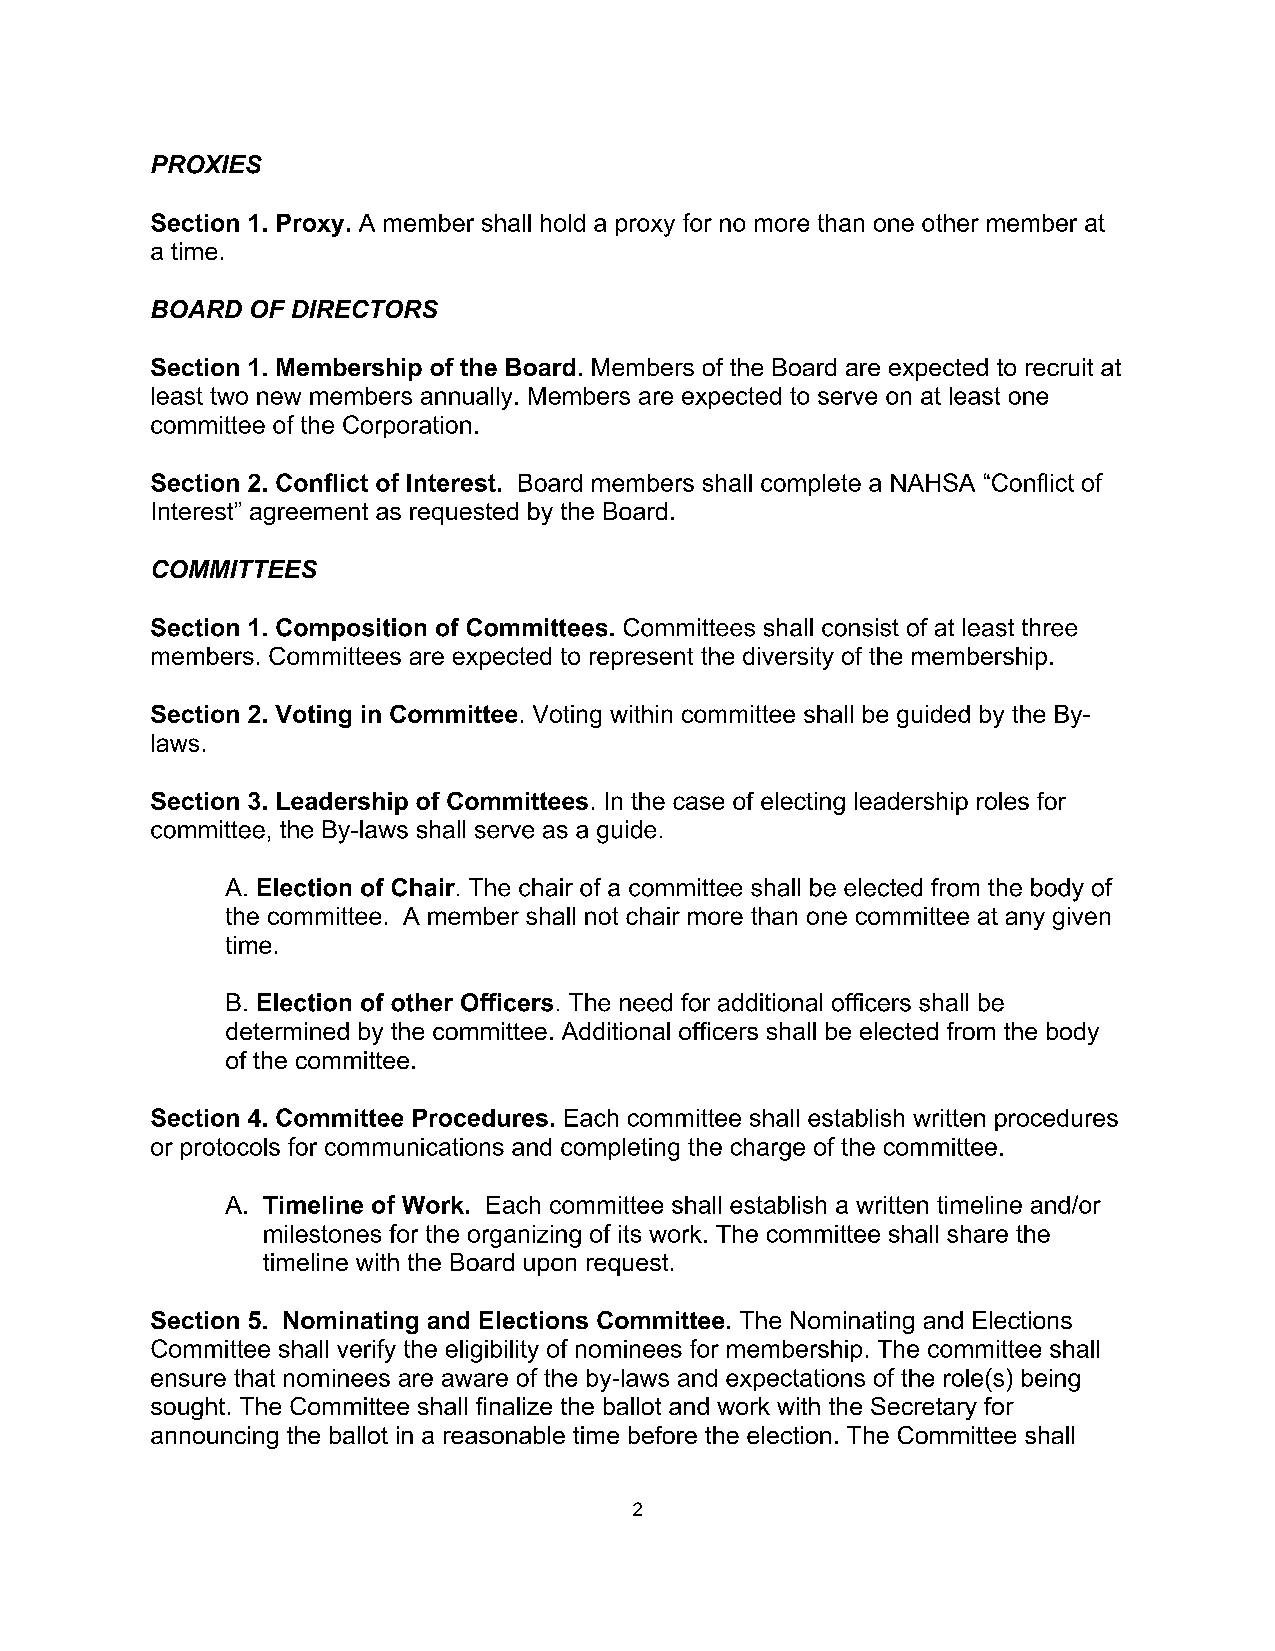 This image has width=1275, height=1651. I want to click on Composition, so click(351, 629).
